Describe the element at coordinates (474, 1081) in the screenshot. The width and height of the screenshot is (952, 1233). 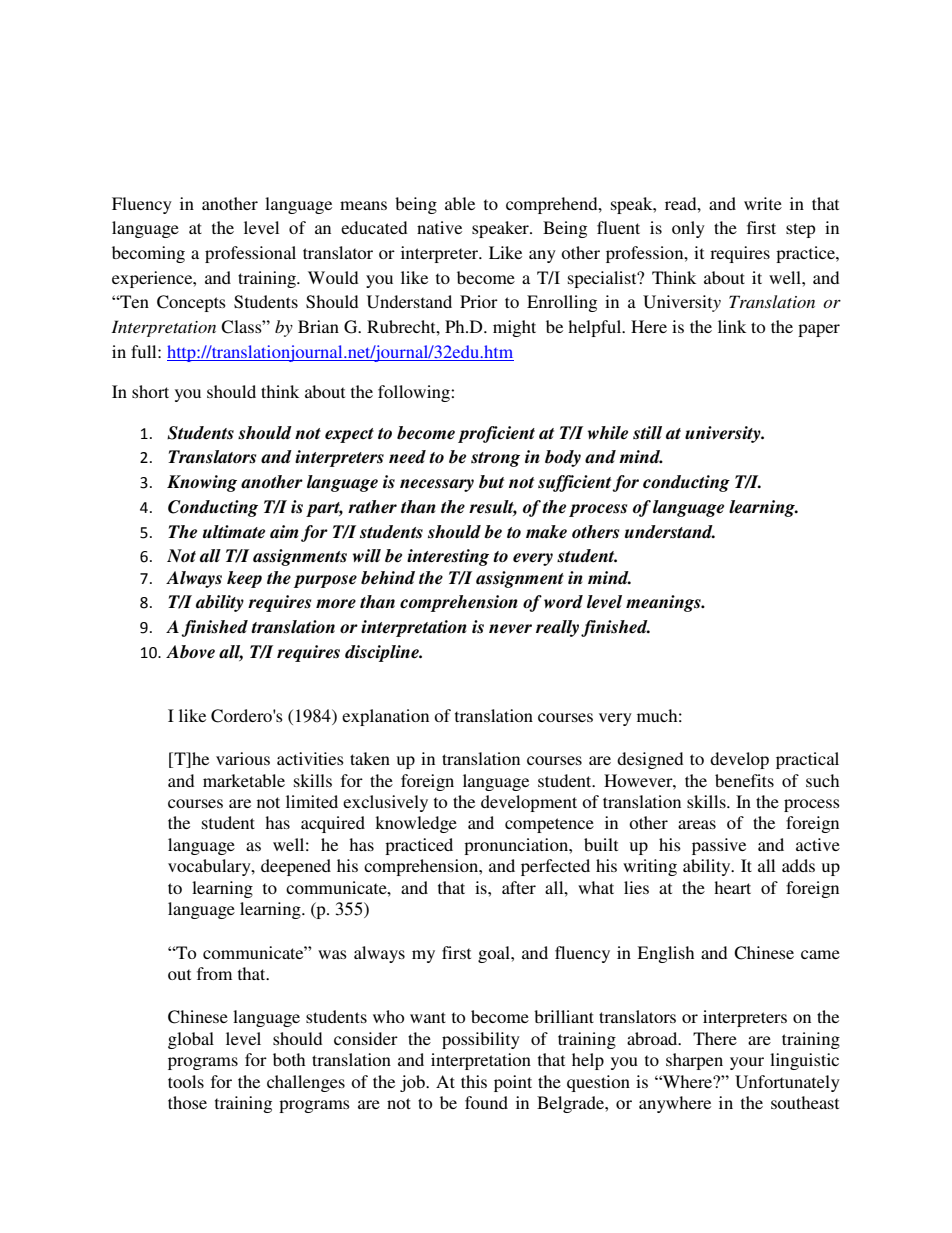
I see `this` at that location.
